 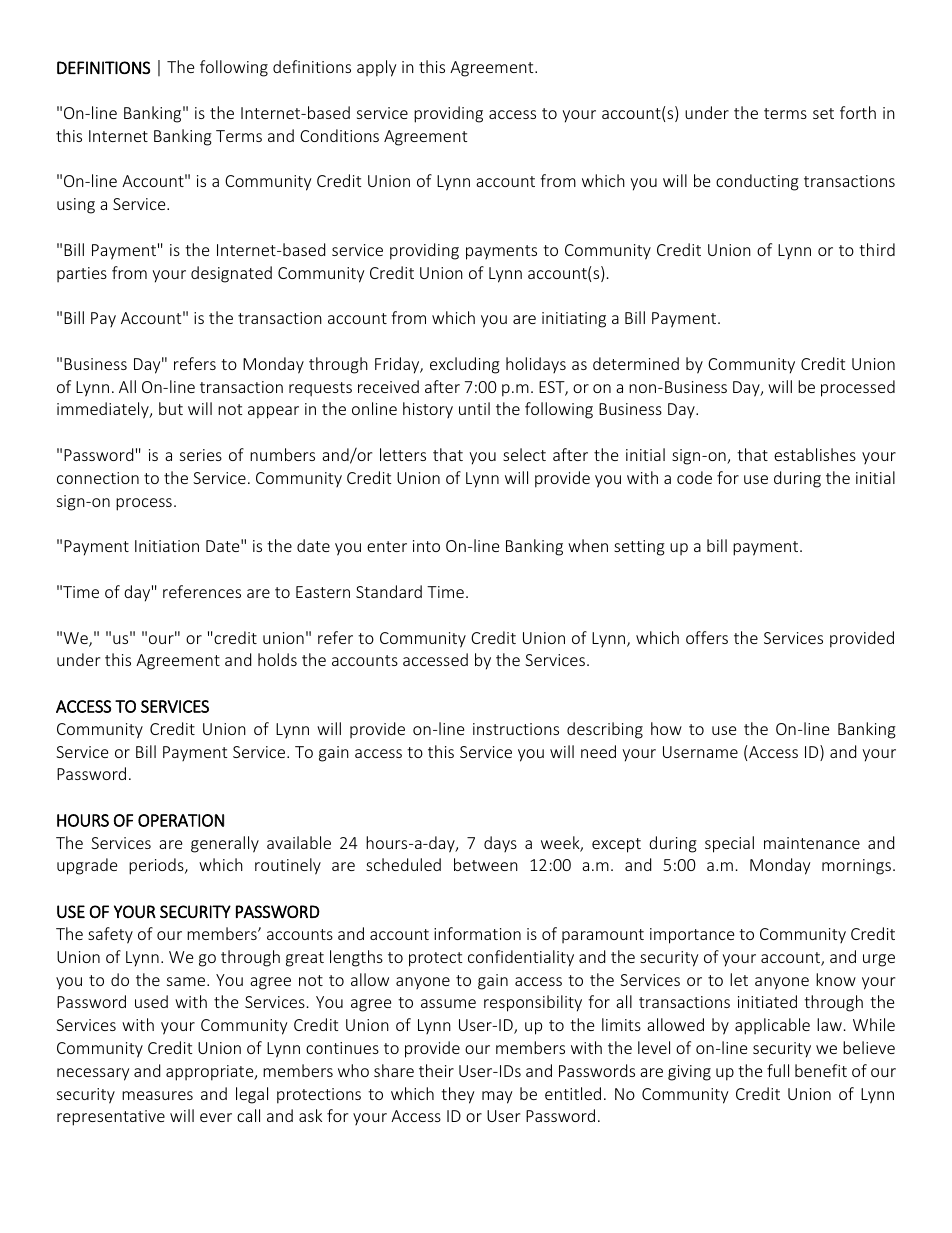 I want to click on forth, so click(x=858, y=112).
